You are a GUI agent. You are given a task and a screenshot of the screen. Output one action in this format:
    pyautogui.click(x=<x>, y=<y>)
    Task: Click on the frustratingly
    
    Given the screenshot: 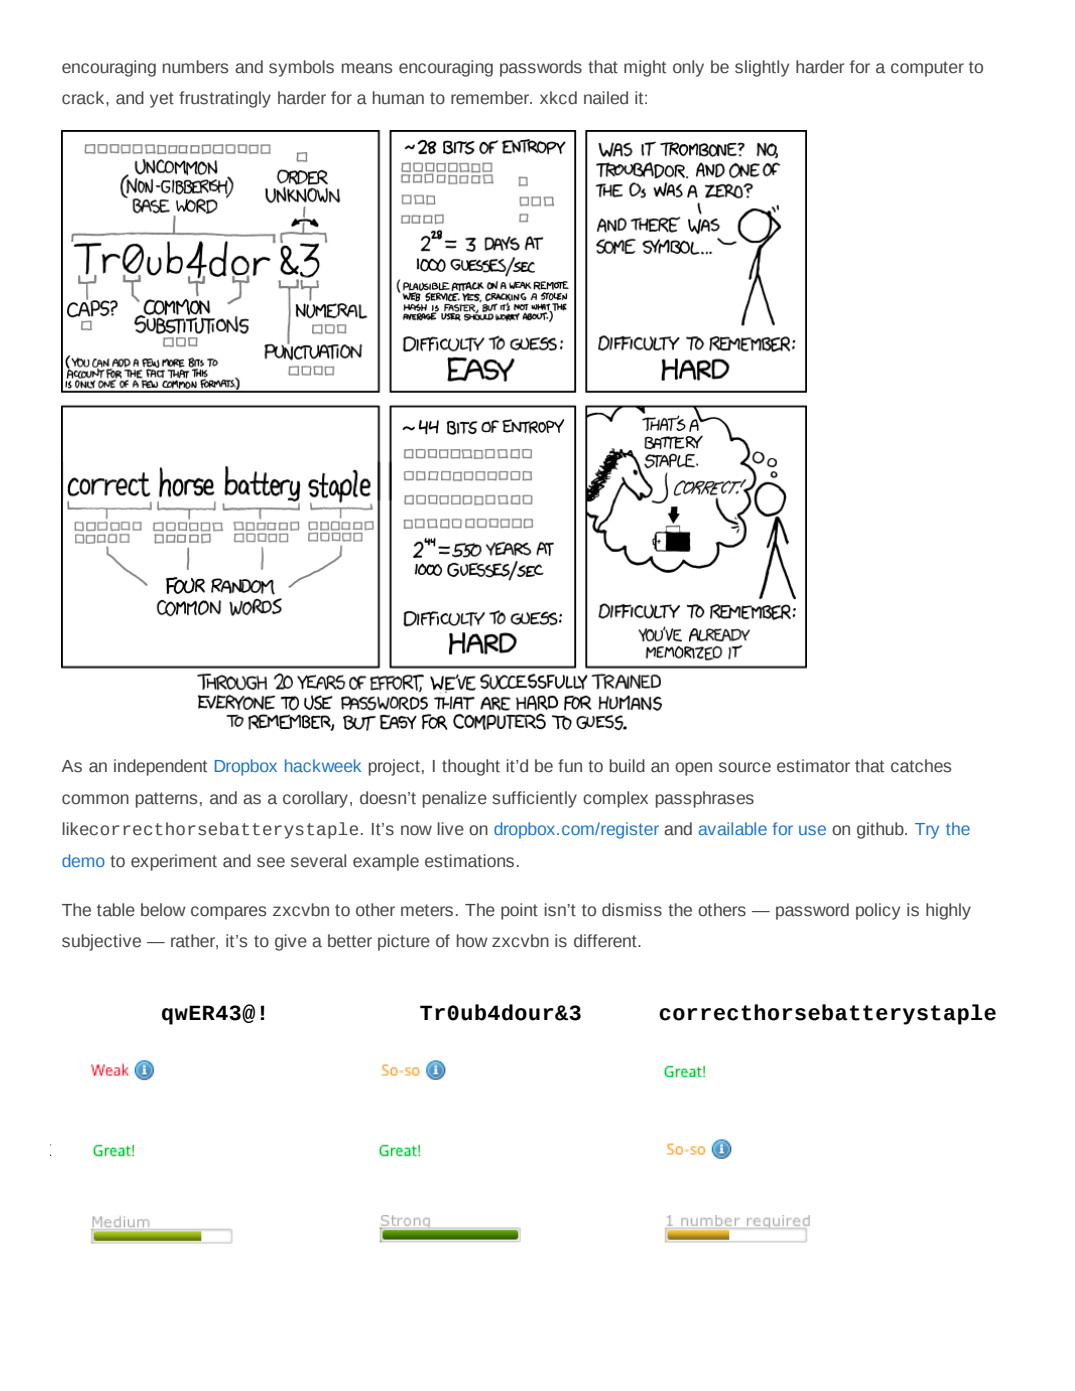 What is the action you would take?
    pyautogui.click(x=225, y=99)
